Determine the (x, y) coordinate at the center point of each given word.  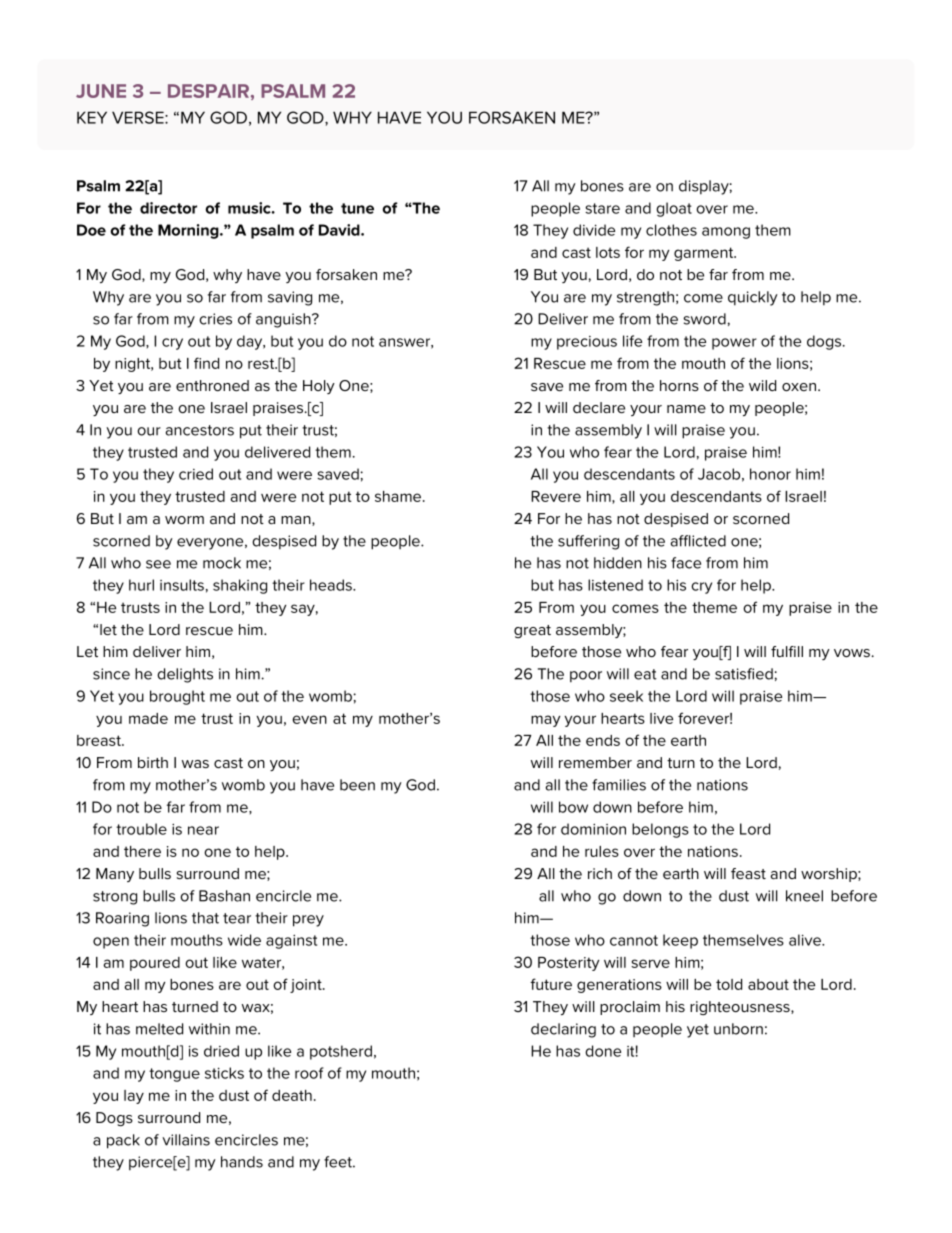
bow (573, 807)
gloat (674, 209)
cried (196, 474)
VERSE (139, 117)
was (195, 764)
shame (399, 496)
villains (186, 1140)
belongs (660, 830)
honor (770, 474)
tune (357, 208)
